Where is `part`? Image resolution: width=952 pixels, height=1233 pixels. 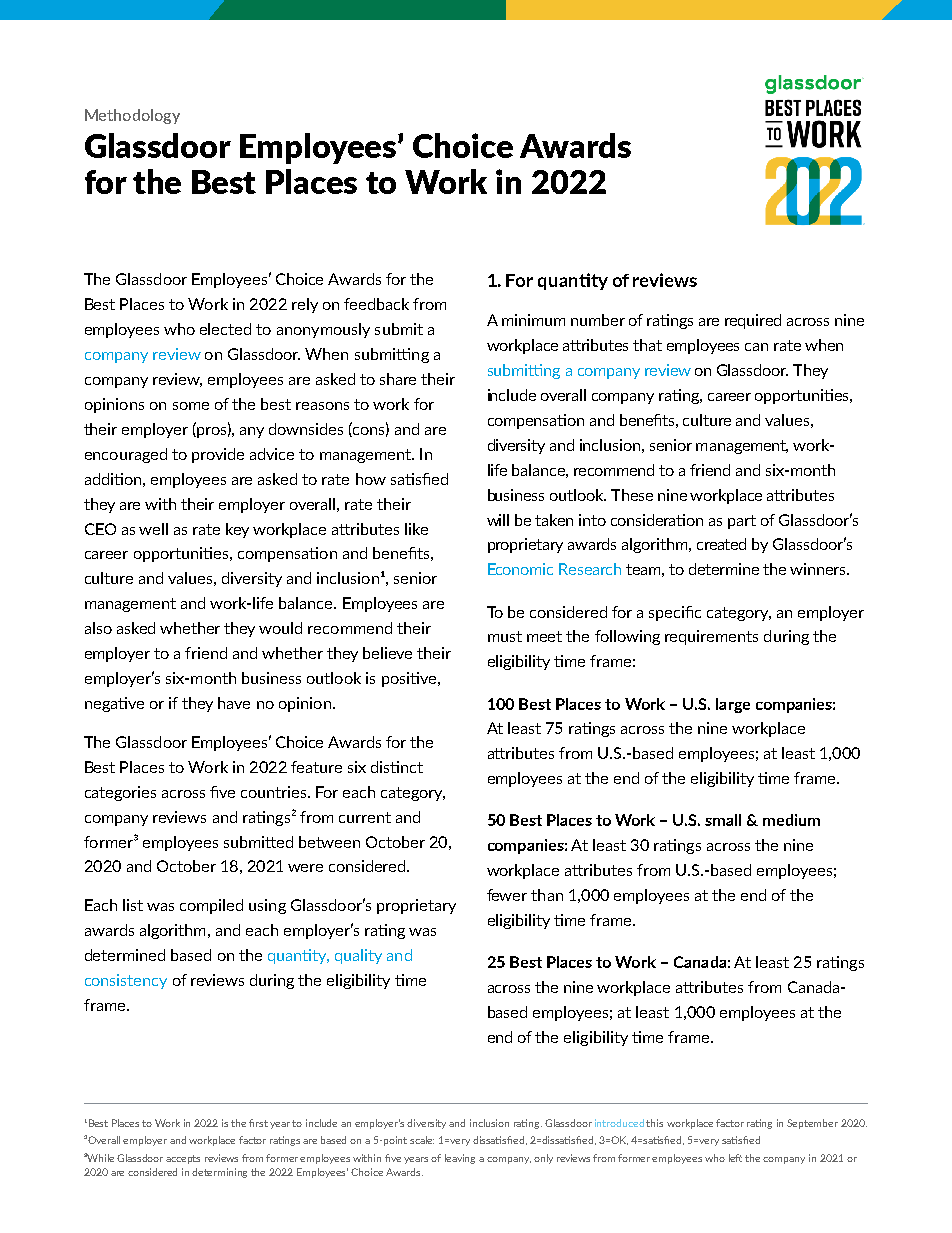 part is located at coordinates (742, 522).
